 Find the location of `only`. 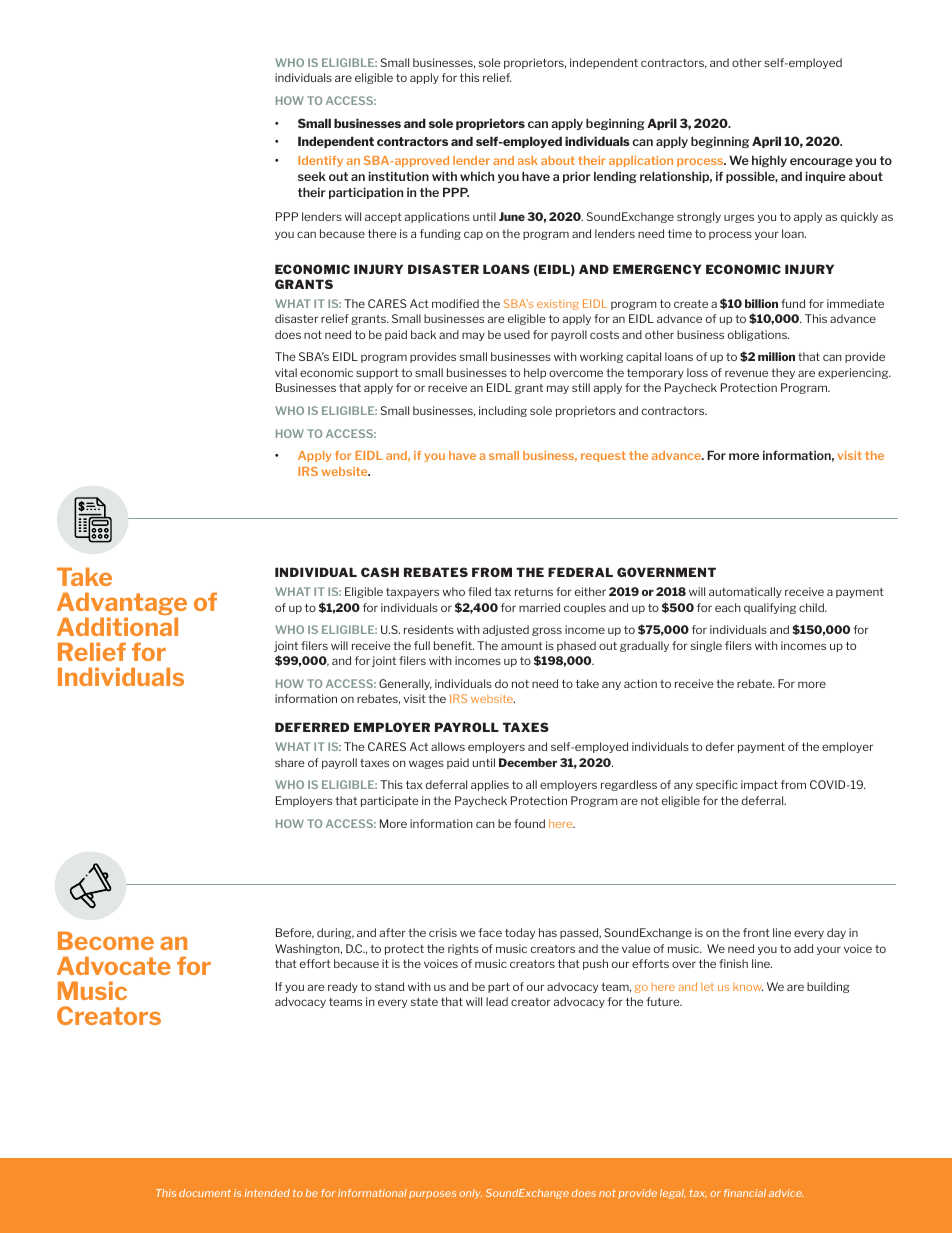

only is located at coordinates (470, 1194).
